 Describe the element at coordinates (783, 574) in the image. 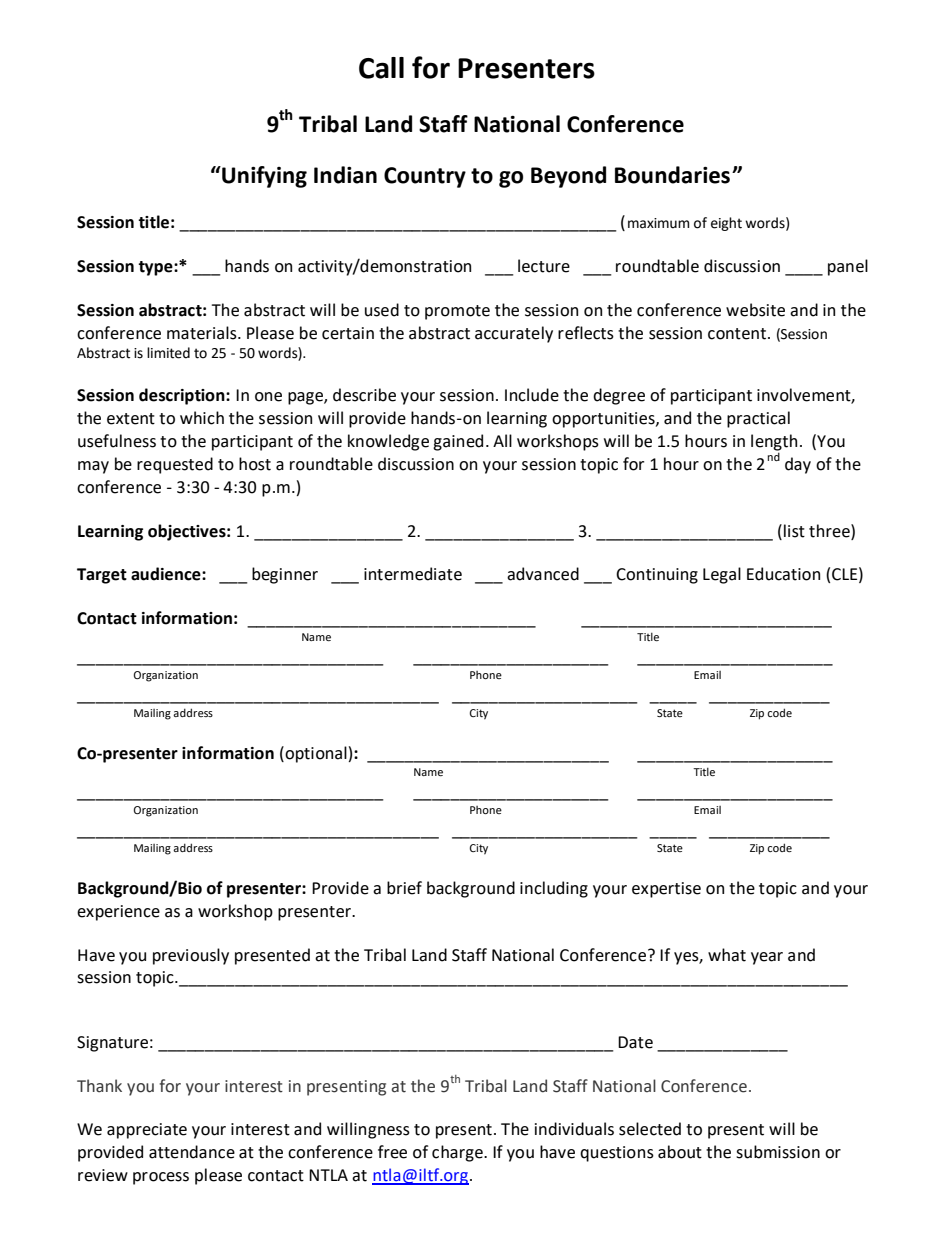

I see `Education` at that location.
